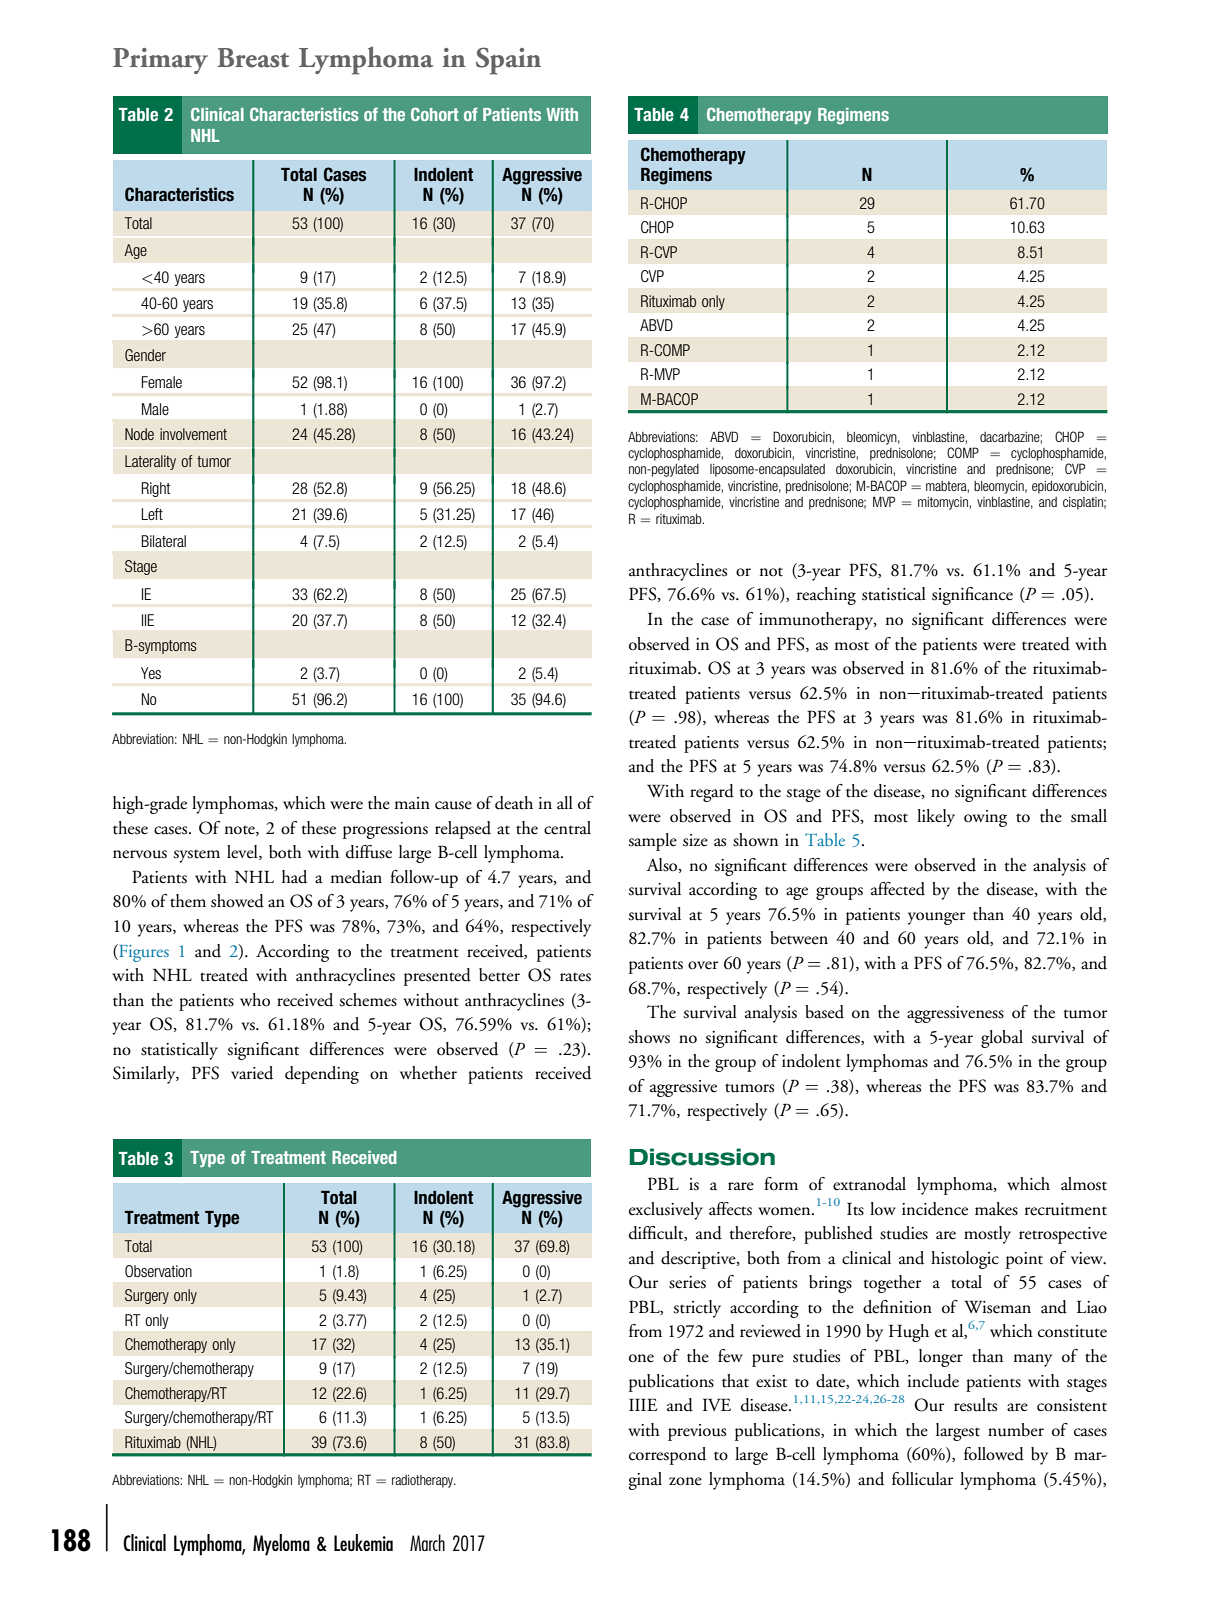 Image resolution: width=1220 pixels, height=1609 pixels. I want to click on Myeloma, so click(281, 1545).
